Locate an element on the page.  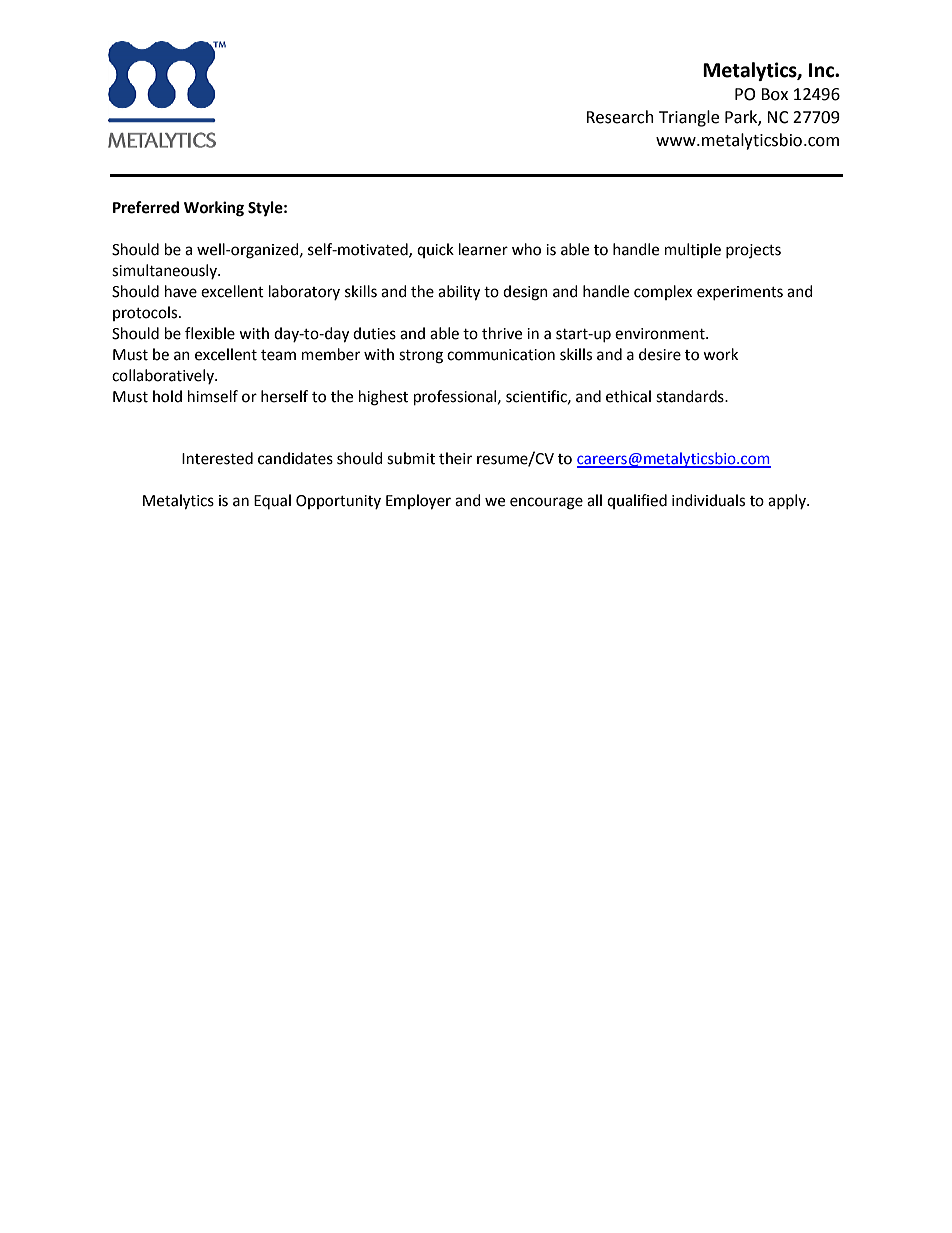
Research is located at coordinates (620, 117).
